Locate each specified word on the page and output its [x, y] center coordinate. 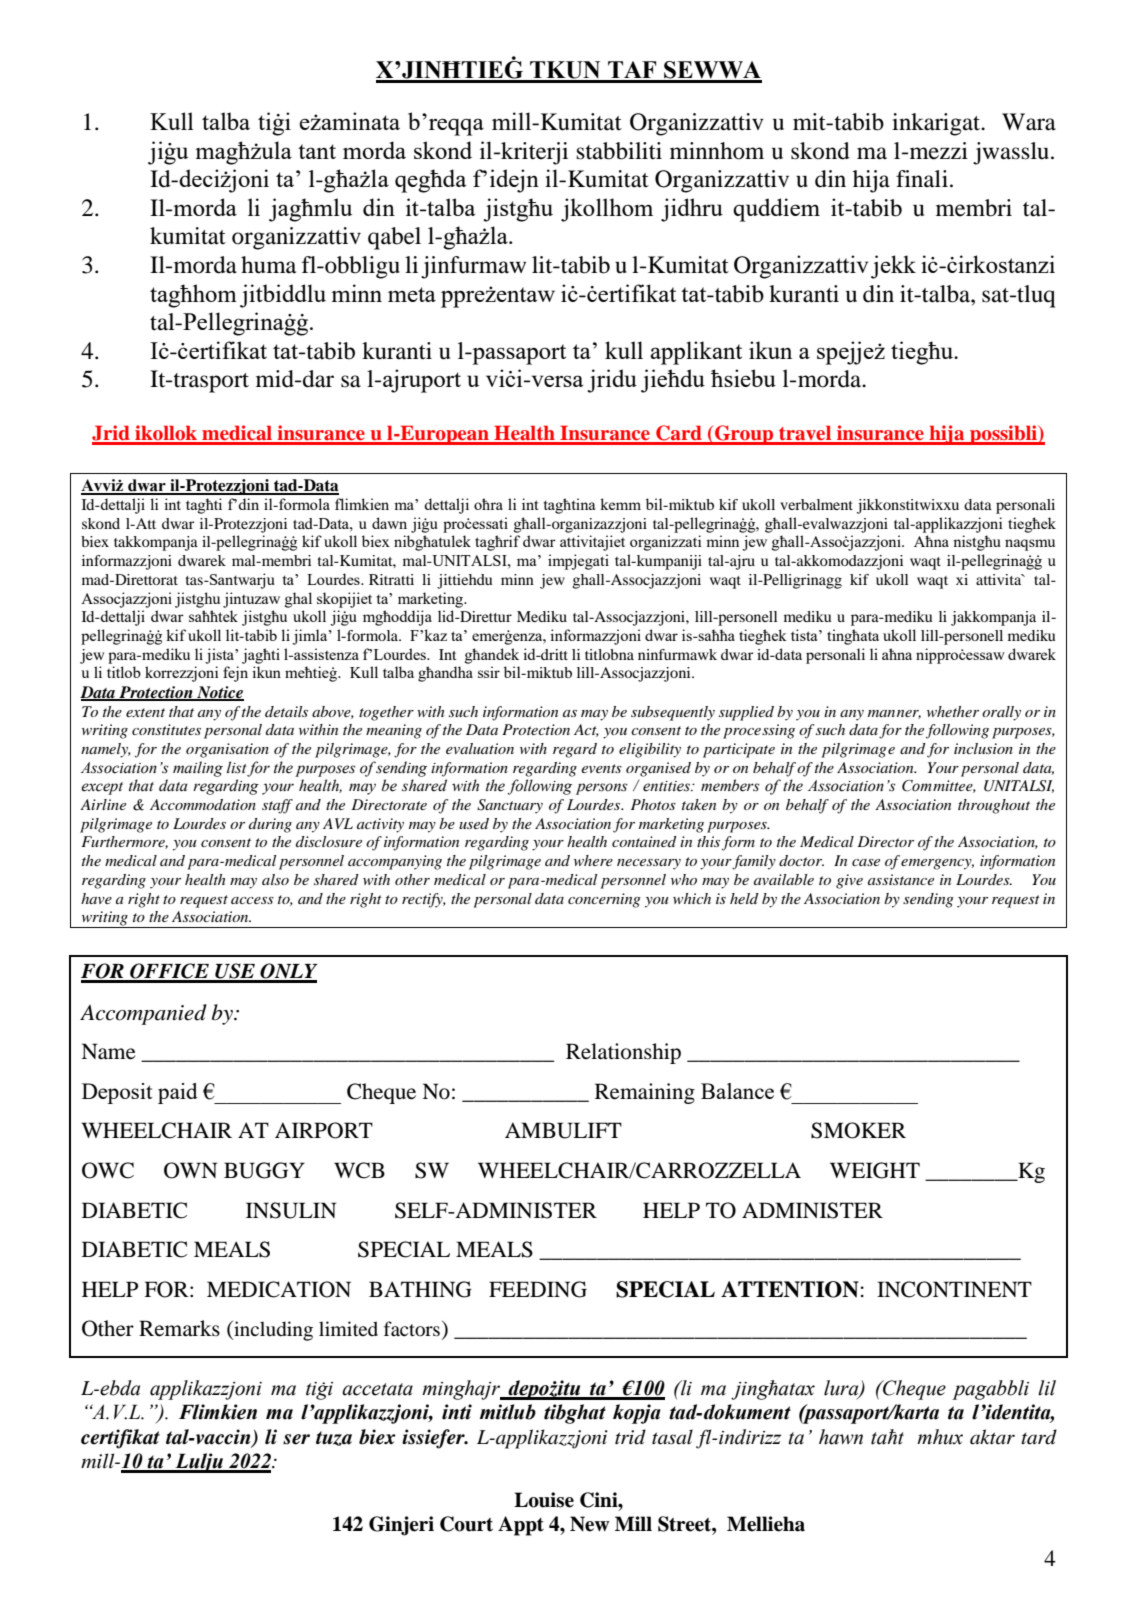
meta [412, 294]
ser [296, 1439]
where [593, 860]
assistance [901, 879]
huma [268, 265]
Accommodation [203, 804]
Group [744, 435]
